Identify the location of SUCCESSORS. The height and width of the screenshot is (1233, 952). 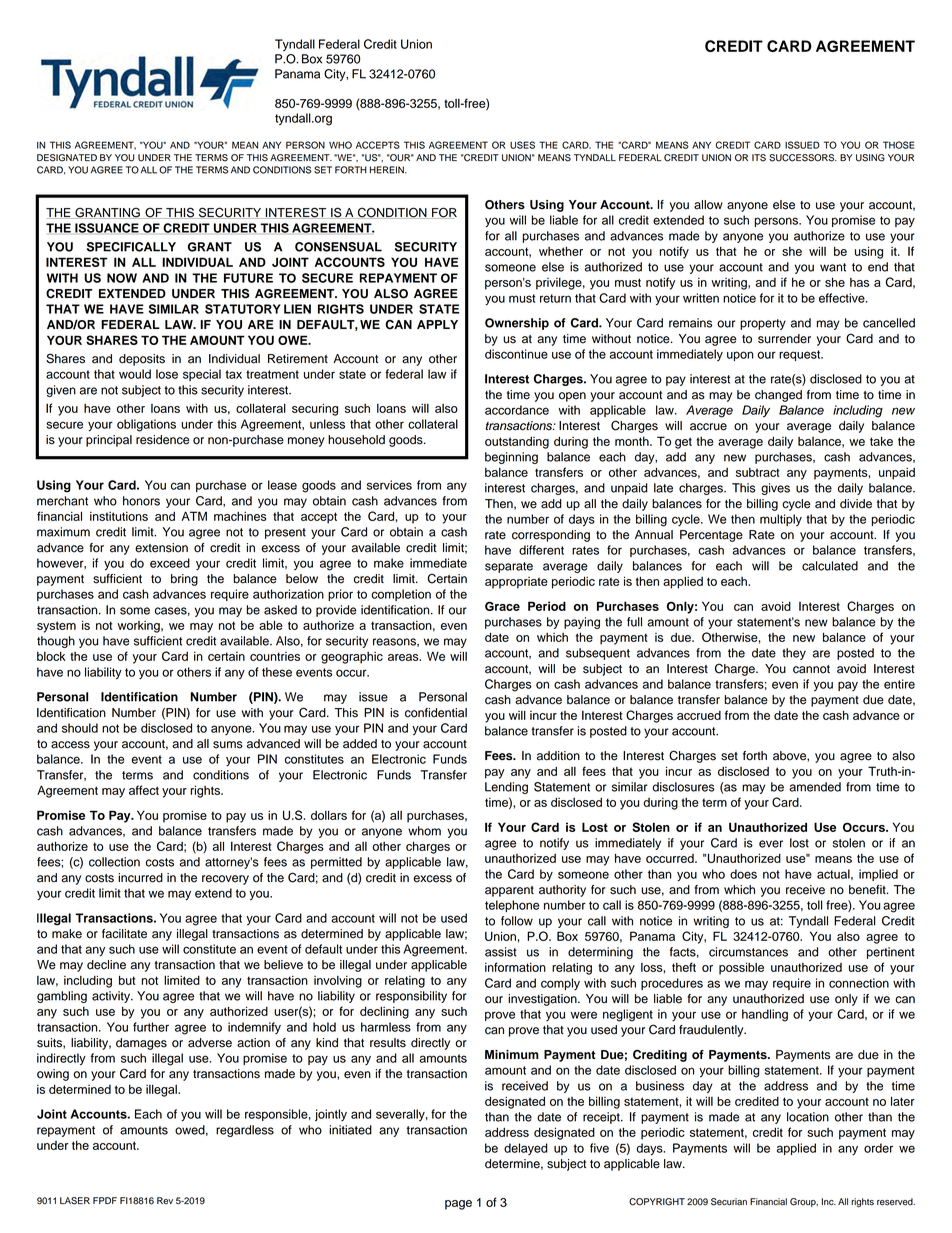
(803, 158).
